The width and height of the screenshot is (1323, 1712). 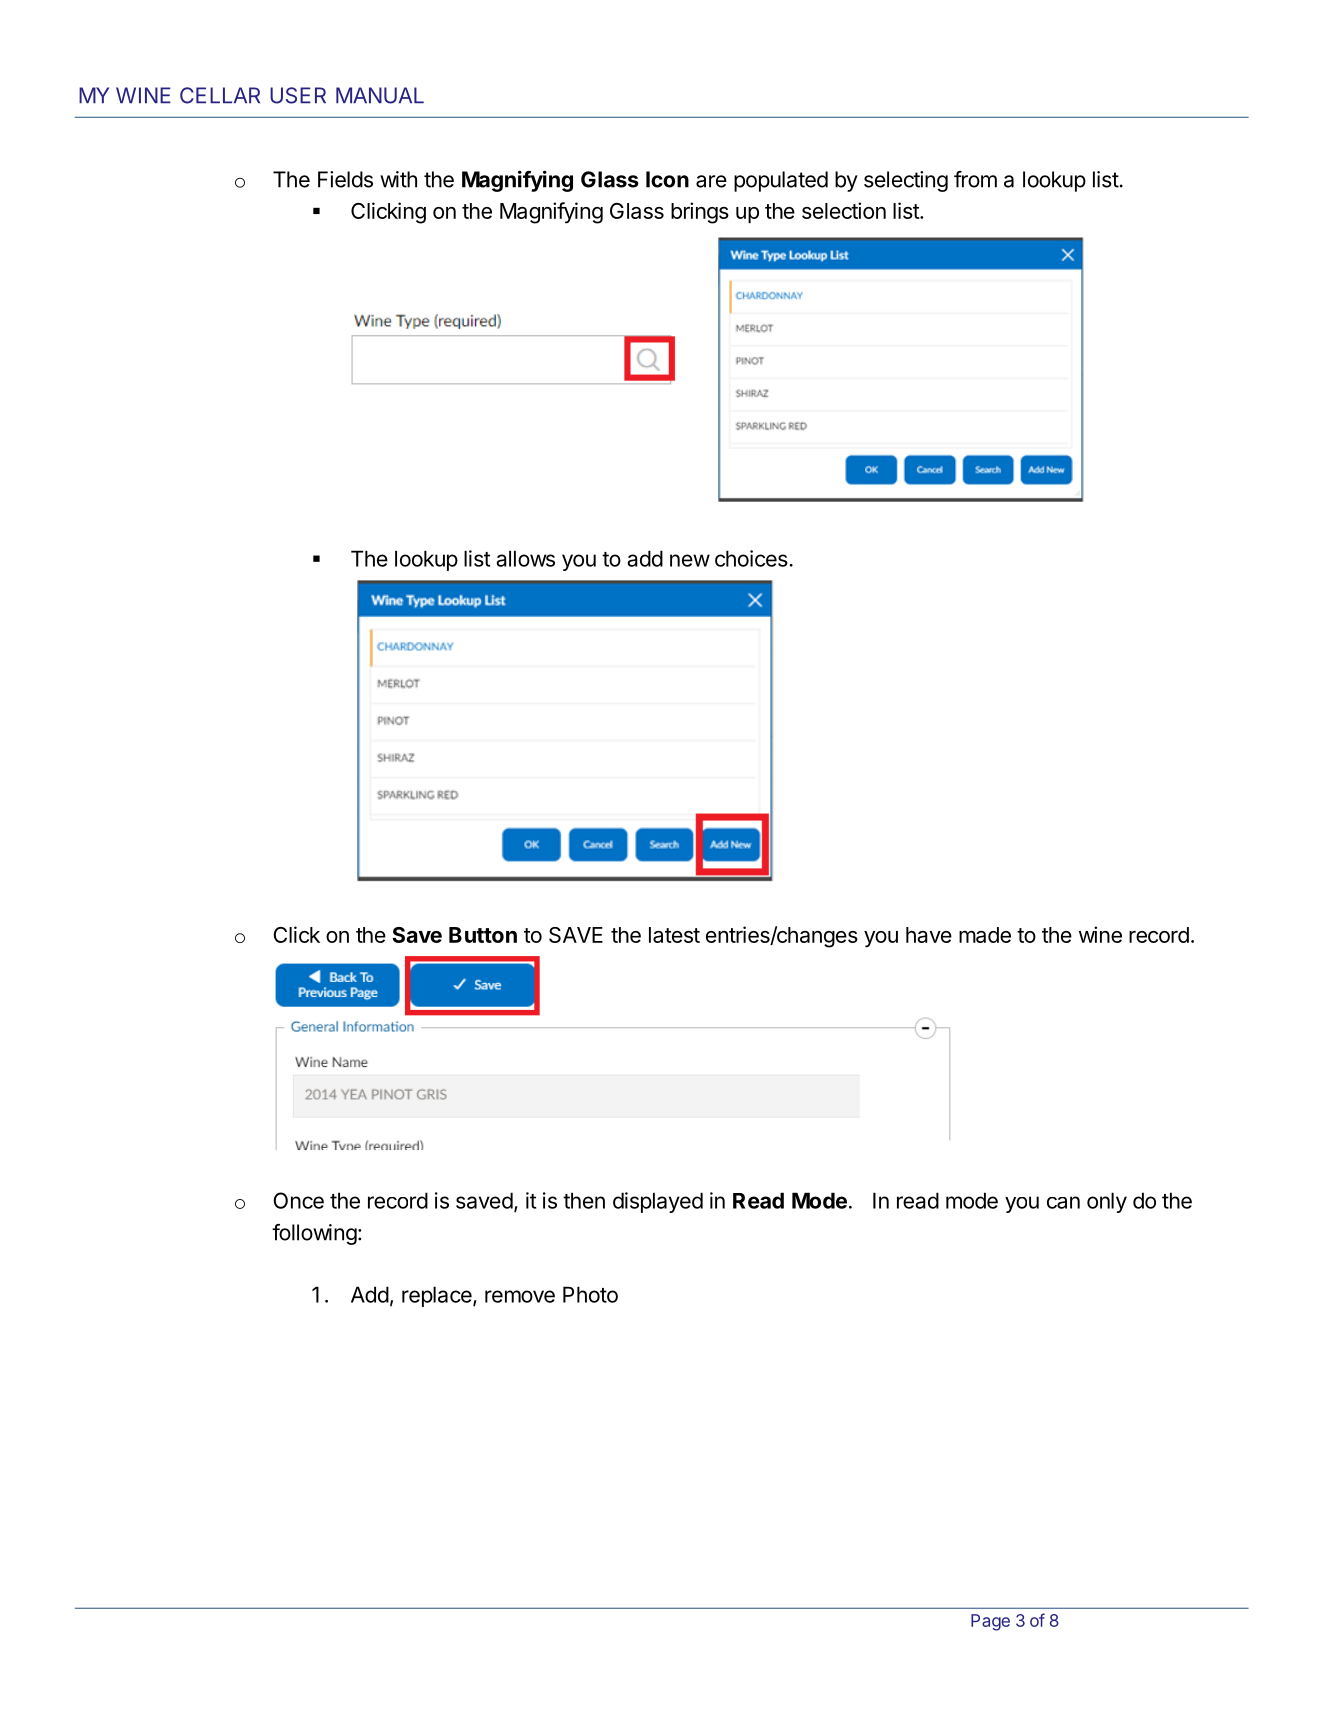 What do you see at coordinates (674, 935) in the screenshot?
I see `latest` at bounding box center [674, 935].
